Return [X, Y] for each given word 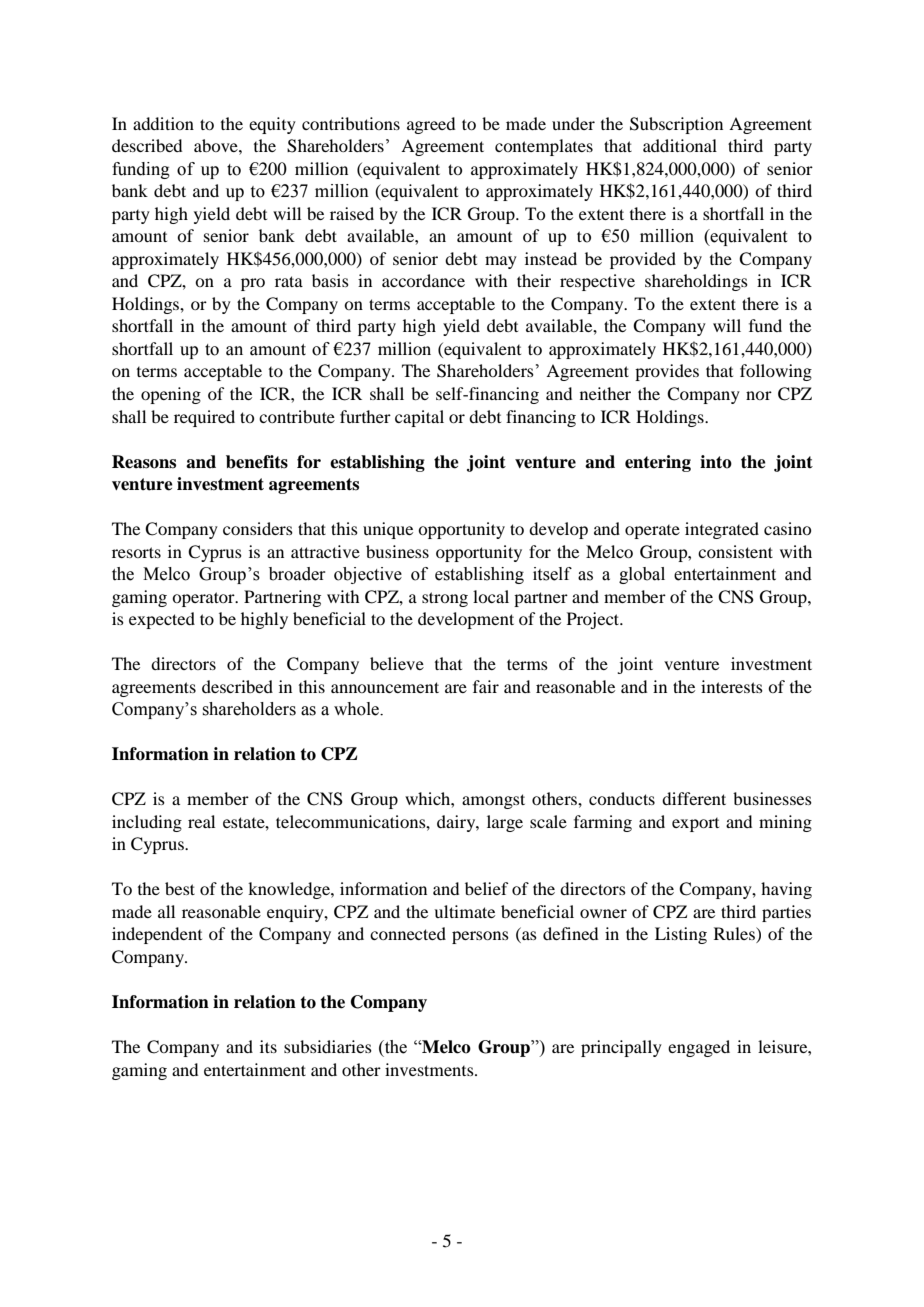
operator [204, 599]
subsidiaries [328, 1046]
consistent [735, 551]
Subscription [676, 125]
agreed [431, 125]
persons [480, 937]
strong [445, 599]
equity [272, 125]
